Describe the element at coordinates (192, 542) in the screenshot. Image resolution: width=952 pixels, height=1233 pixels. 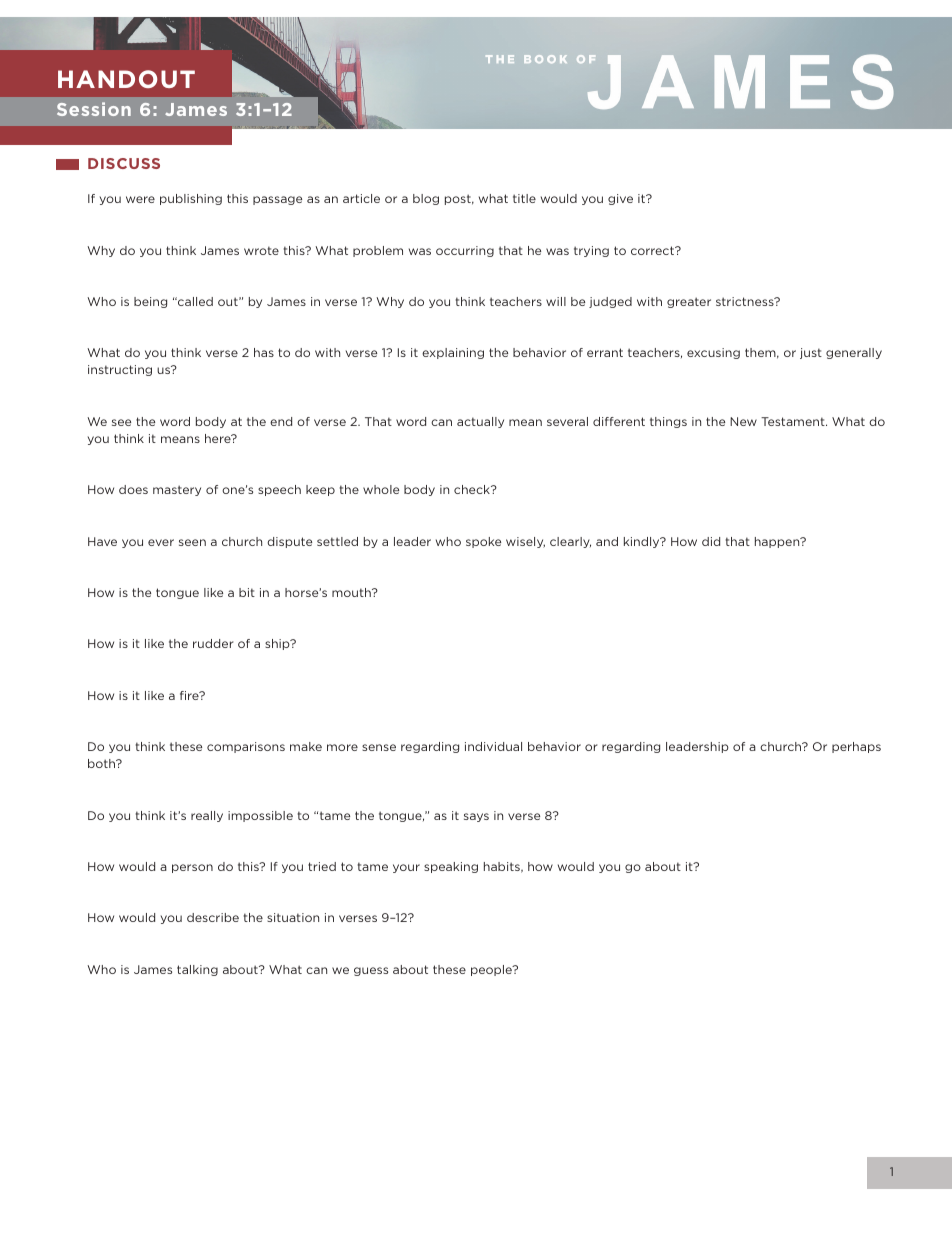
I see `seen` at that location.
